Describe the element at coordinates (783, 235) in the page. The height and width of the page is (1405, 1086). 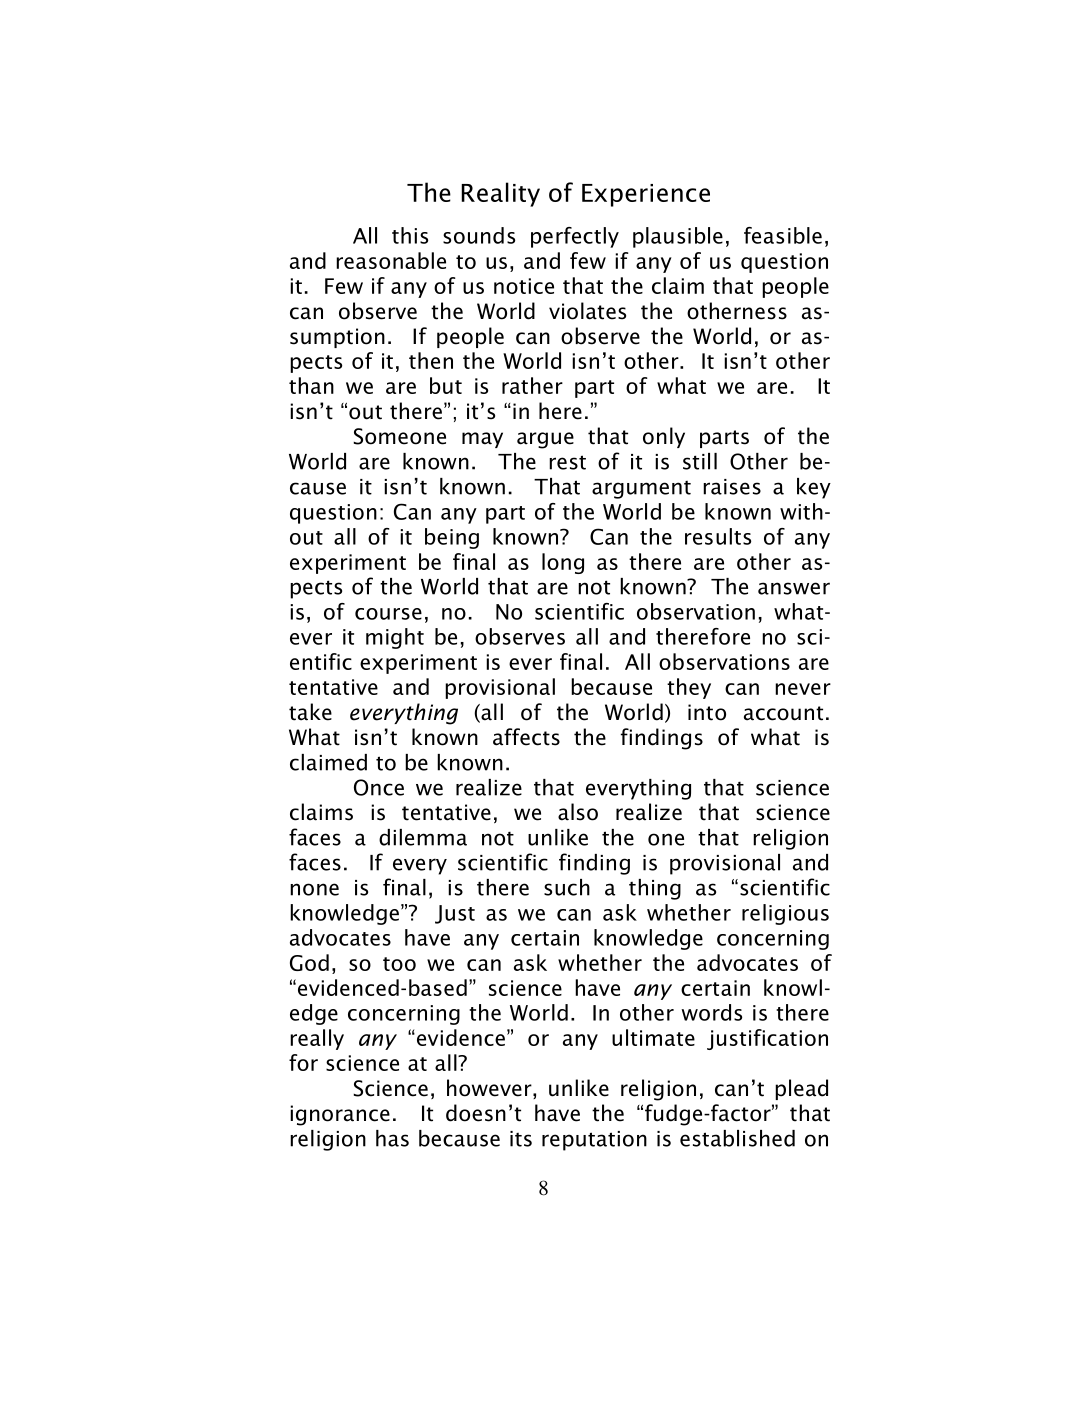
I see `feasible` at that location.
